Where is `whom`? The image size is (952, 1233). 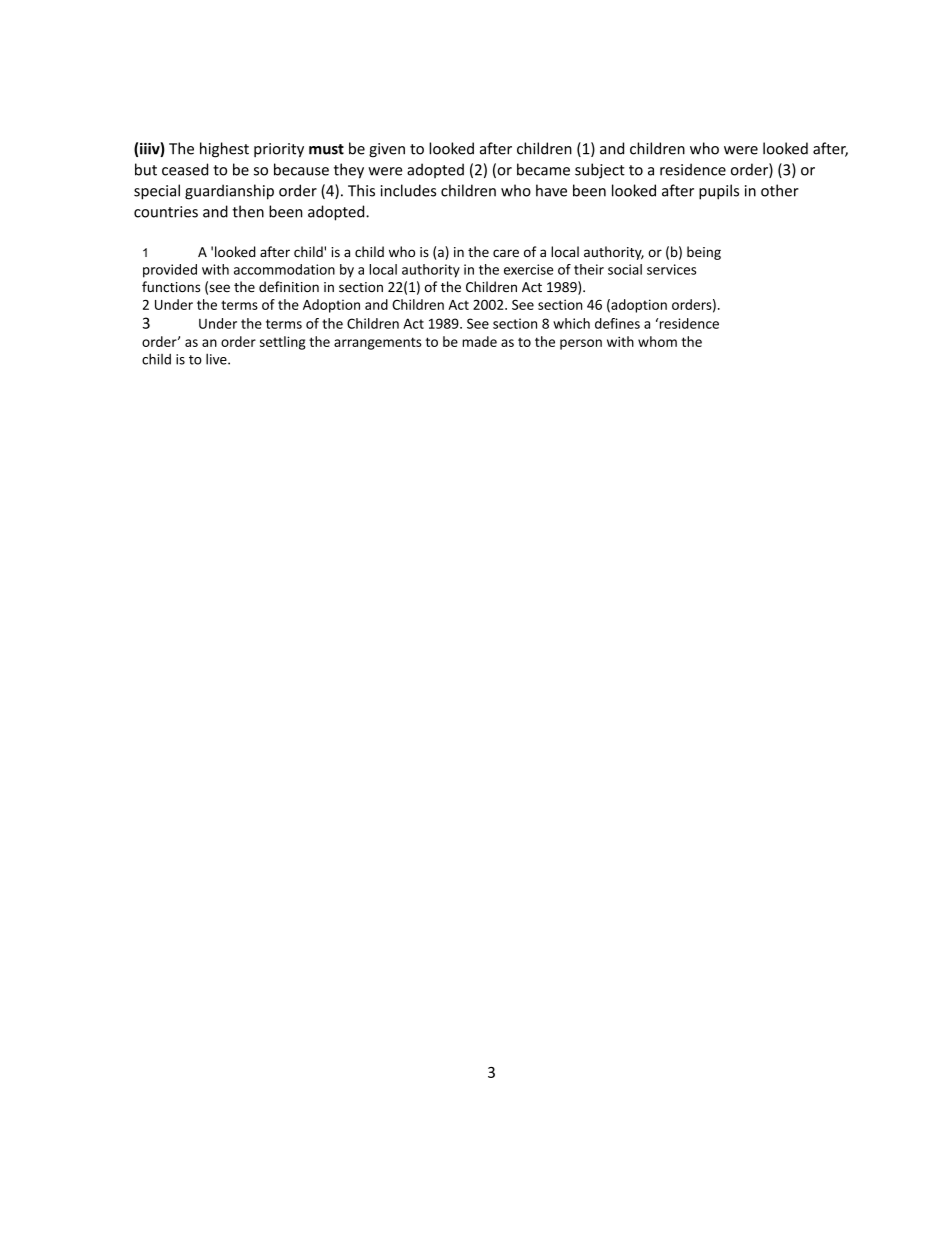
whom is located at coordinates (657, 341).
